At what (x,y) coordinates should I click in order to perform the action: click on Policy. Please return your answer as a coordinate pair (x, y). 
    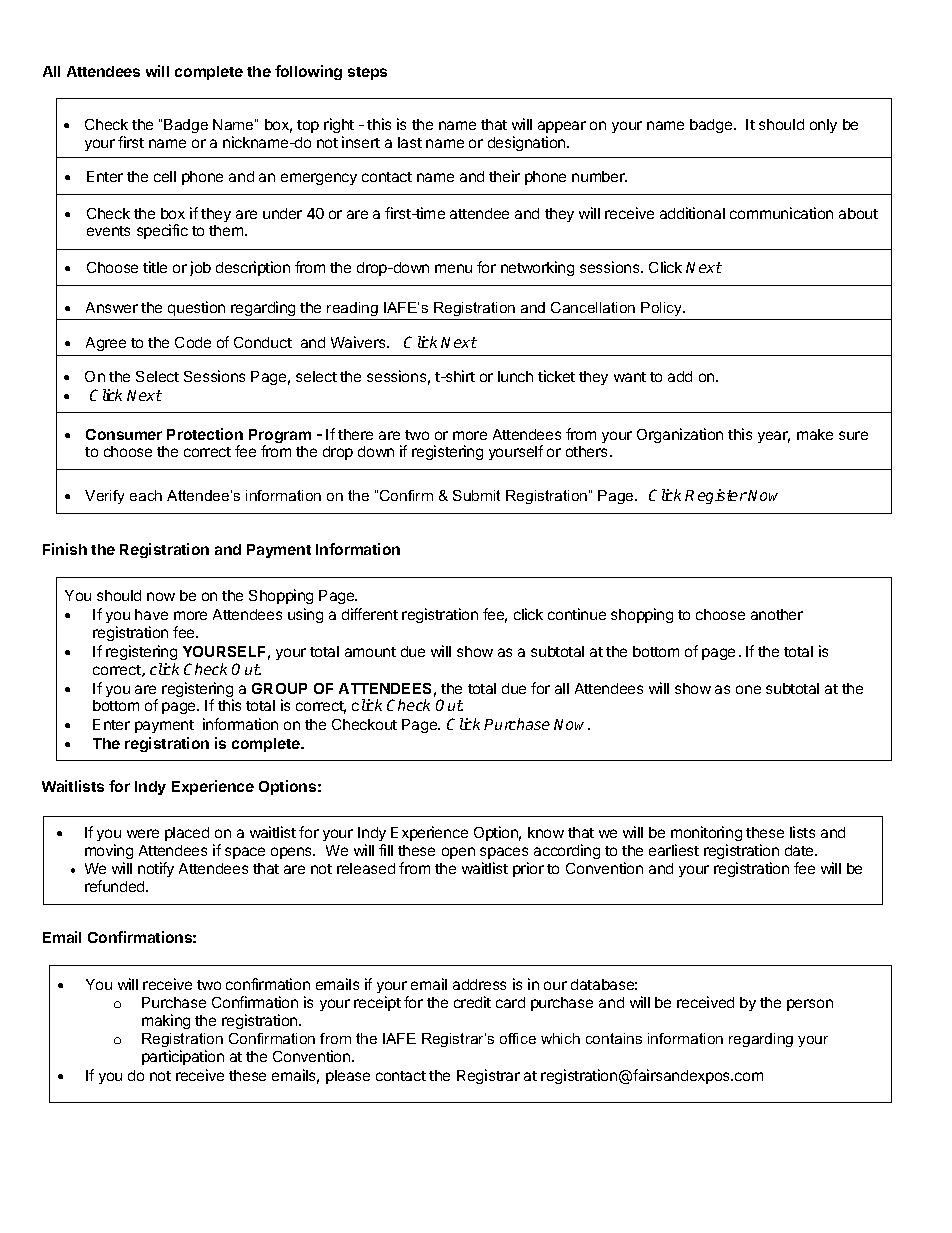
    Looking at the image, I should click on (662, 309).
